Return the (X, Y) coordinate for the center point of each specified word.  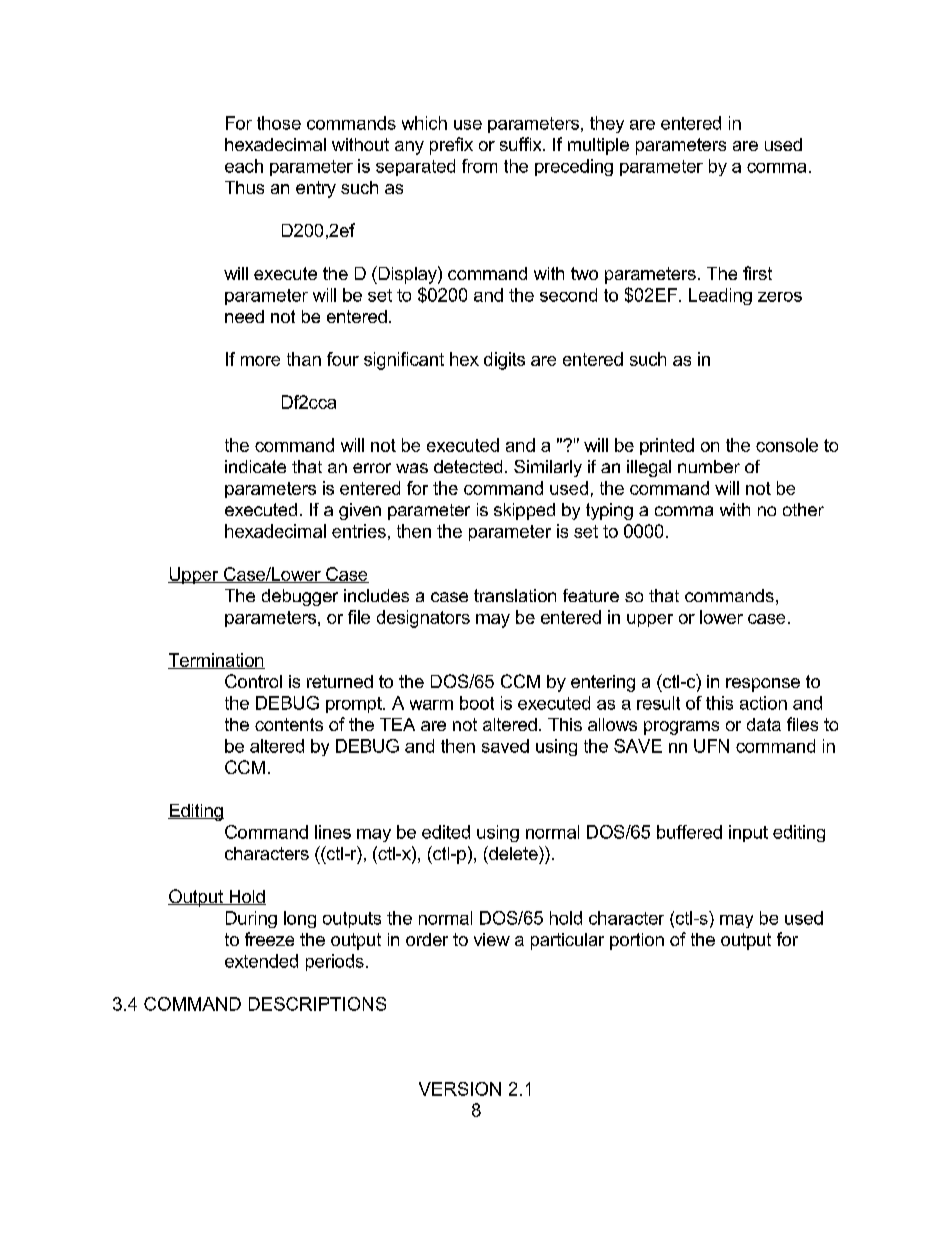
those (279, 123)
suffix (522, 144)
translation (515, 595)
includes (376, 595)
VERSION (460, 1089)
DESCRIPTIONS (317, 1004)
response (763, 685)
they (607, 124)
